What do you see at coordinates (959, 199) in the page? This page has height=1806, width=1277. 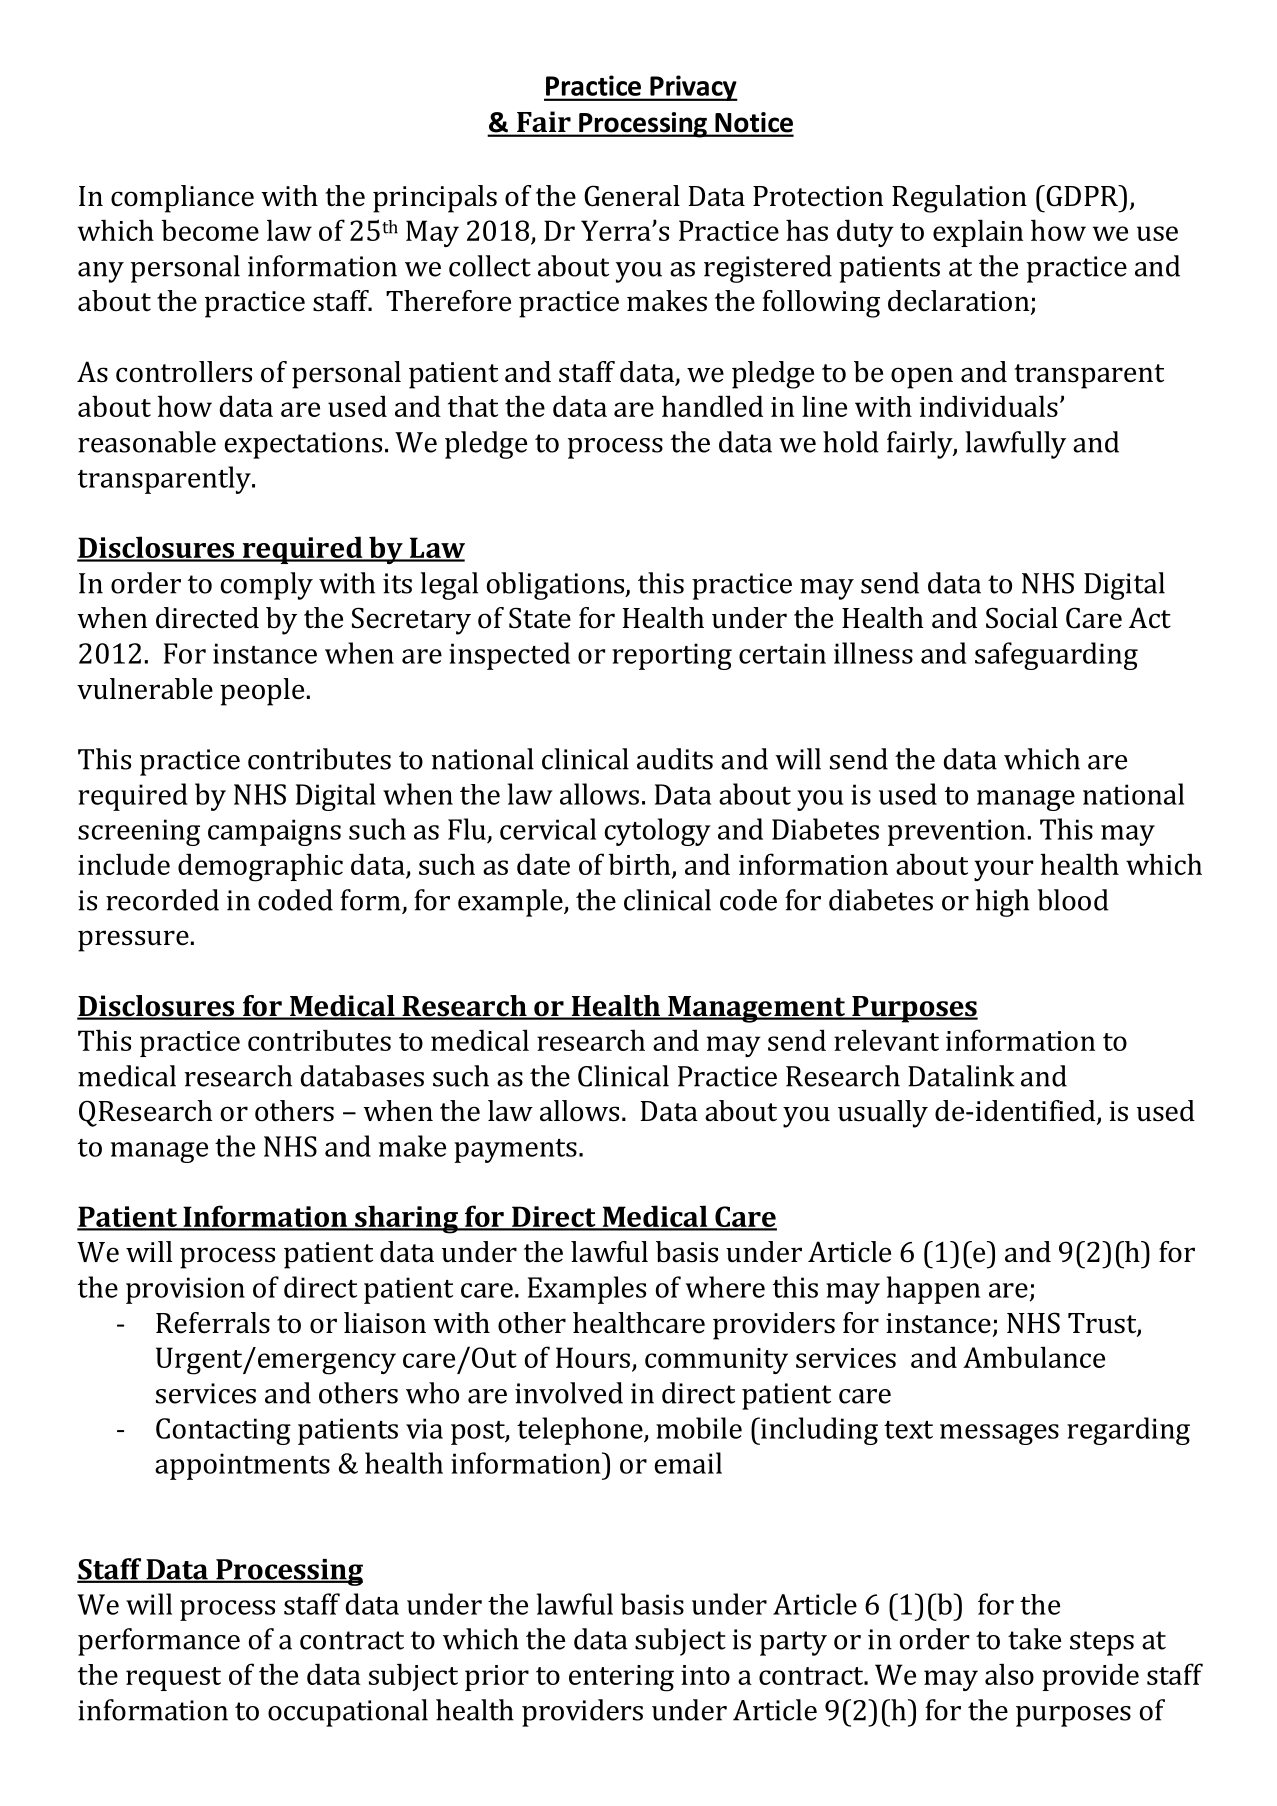 I see `Regulation` at bounding box center [959, 199].
